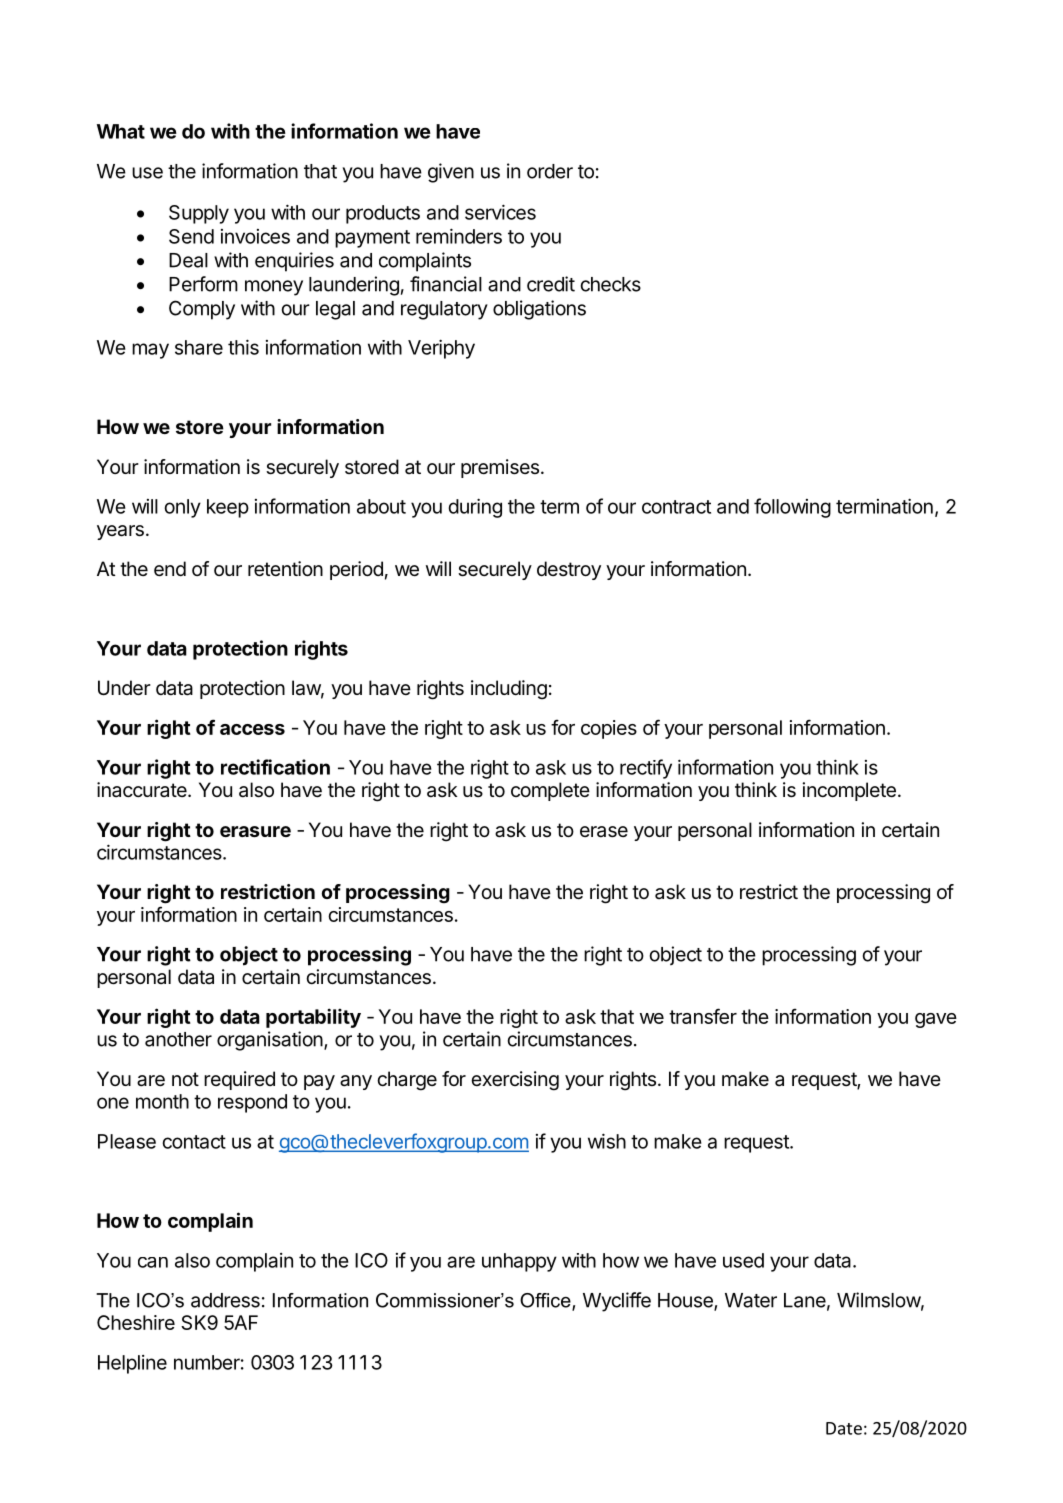 This document has width=1063, height=1503. Describe the element at coordinates (936, 1020) in the document. I see `gave` at that location.
